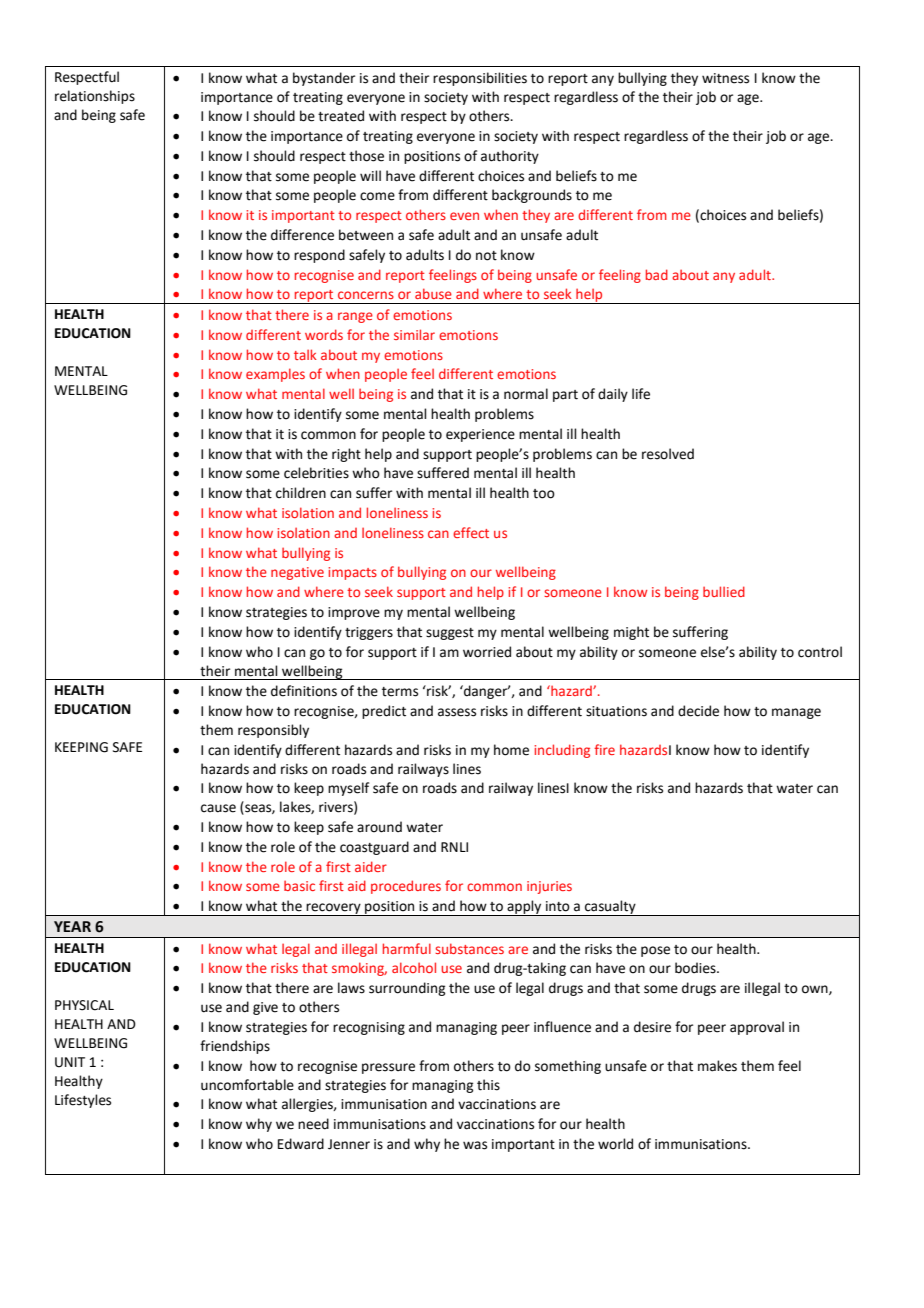 The width and height of the screenshot is (924, 1308). What do you see at coordinates (450, 634) in the screenshot?
I see `suggest` at bounding box center [450, 634].
